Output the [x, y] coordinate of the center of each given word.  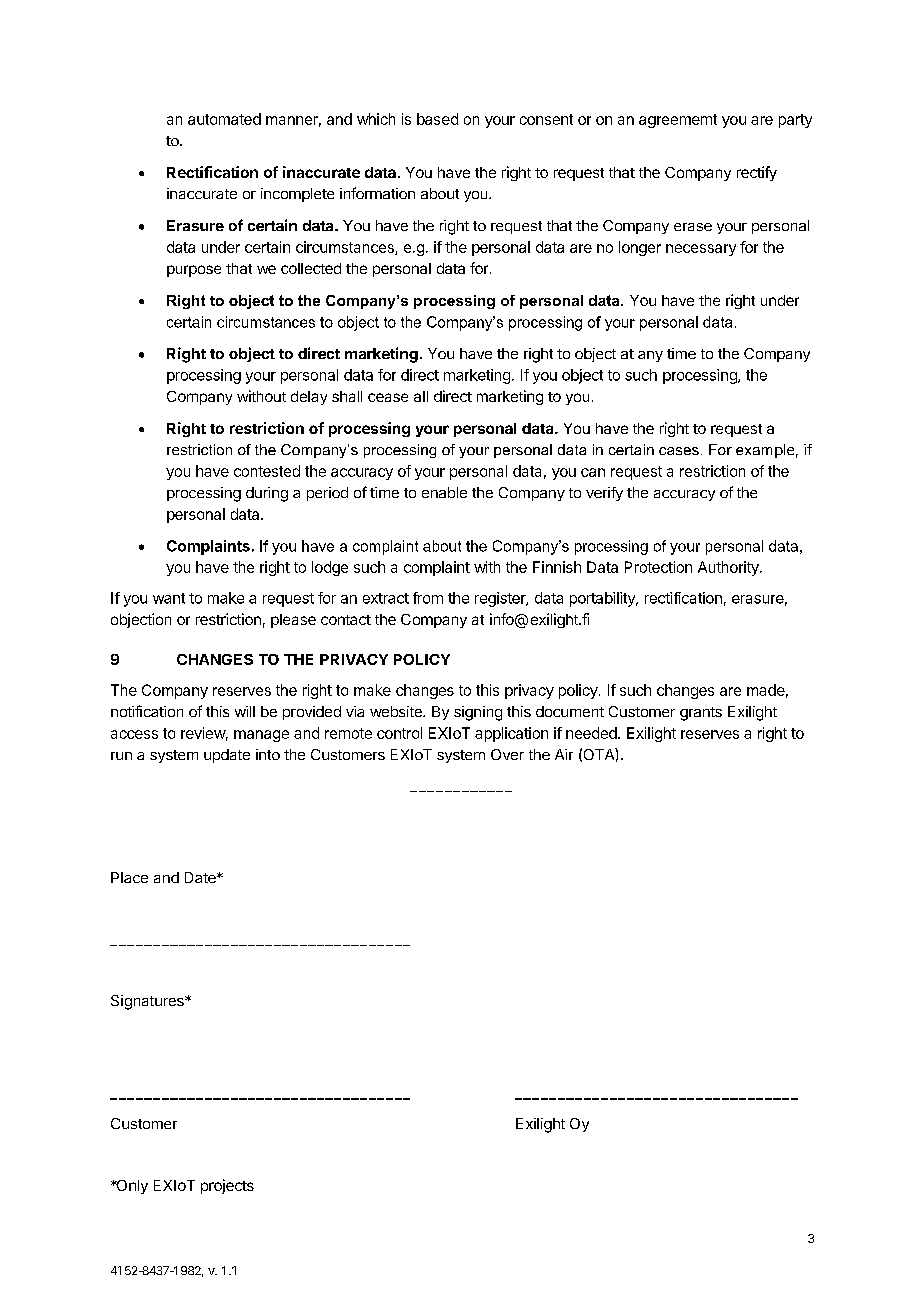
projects [227, 1186]
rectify [757, 173]
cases [679, 451]
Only [131, 1187]
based [437, 119]
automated [224, 119]
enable [444, 492]
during [267, 494]
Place [129, 877]
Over [507, 754]
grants [701, 714]
